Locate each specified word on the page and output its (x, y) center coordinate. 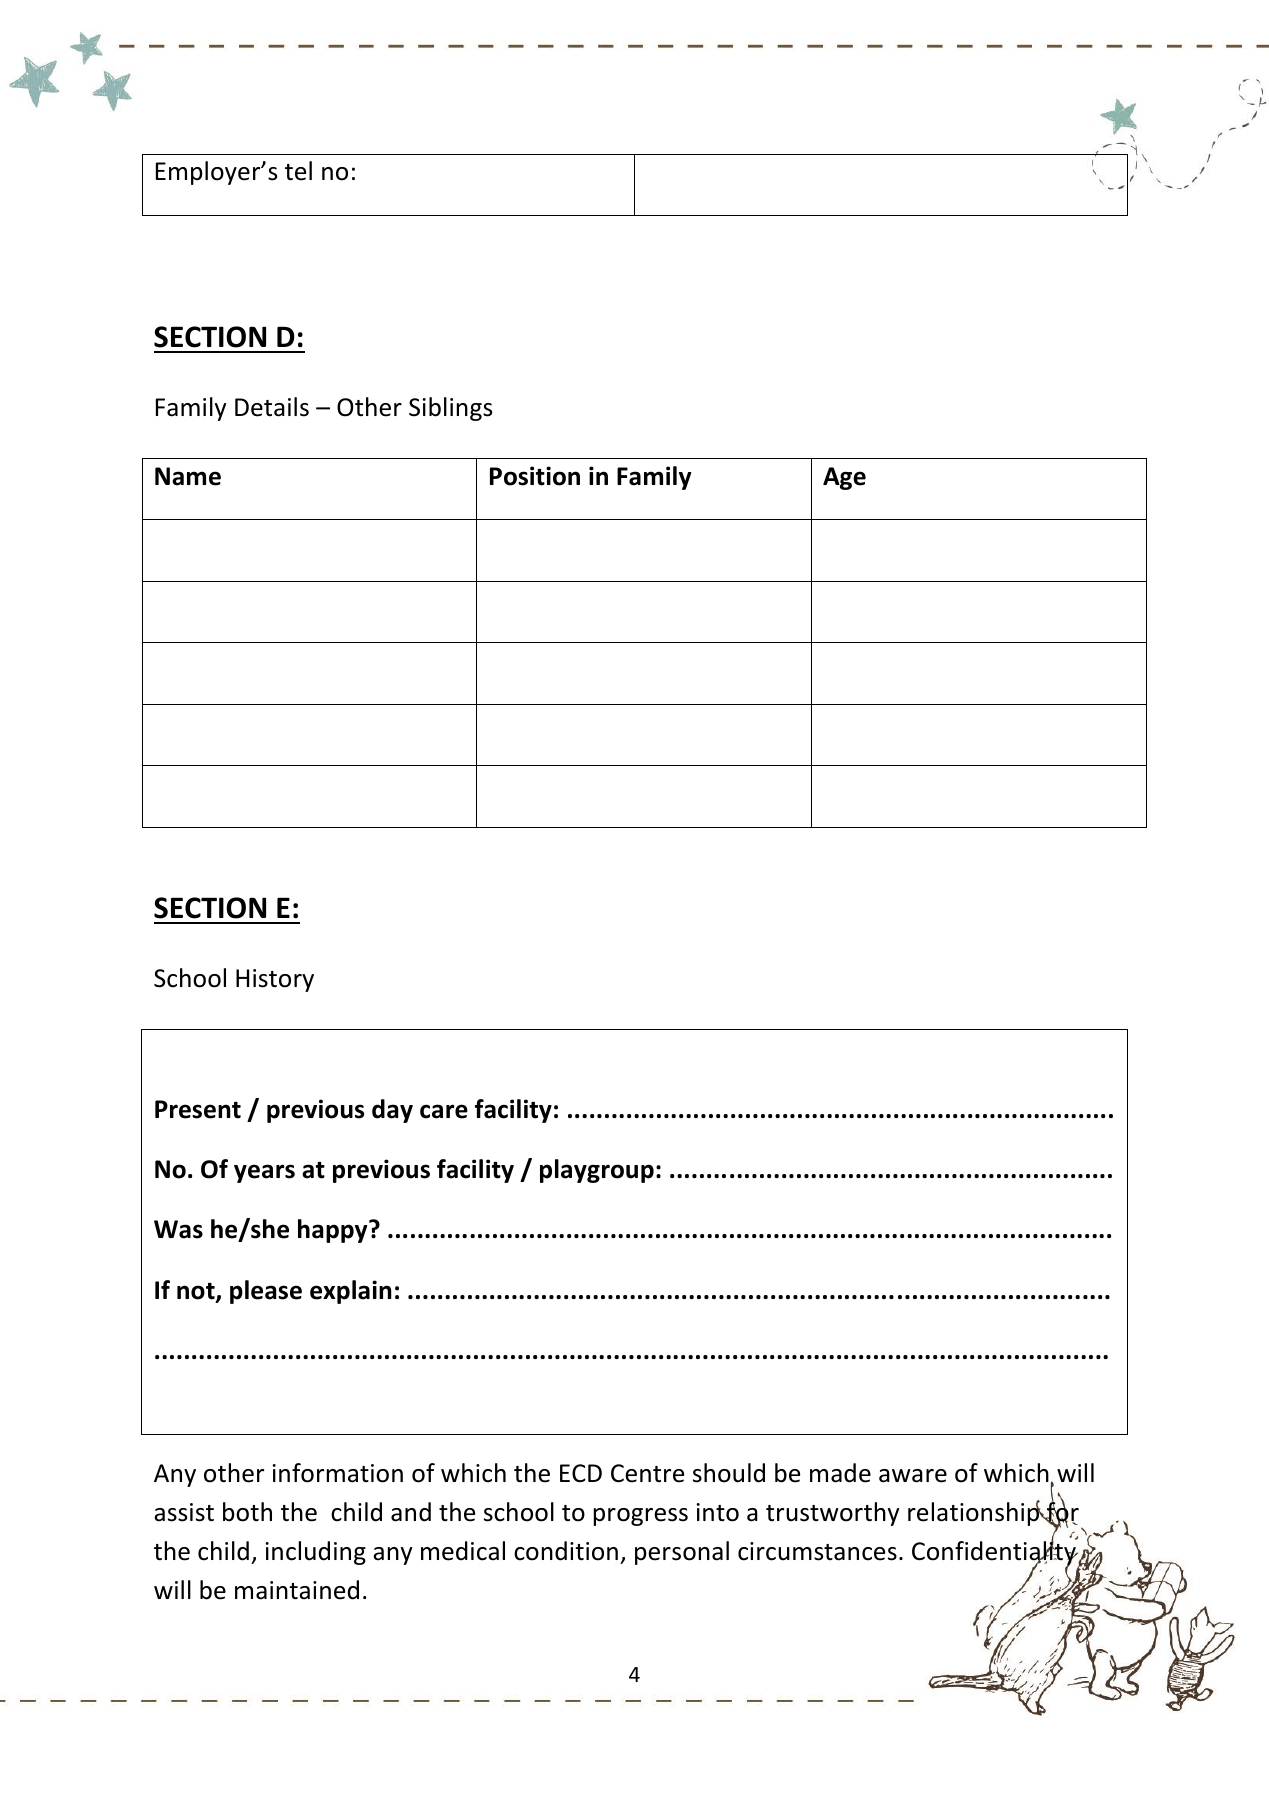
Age (844, 478)
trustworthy (832, 1514)
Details (272, 407)
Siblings (450, 409)
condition (566, 1551)
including (316, 1553)
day (392, 1111)
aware (913, 1476)
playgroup (597, 1171)
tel (298, 171)
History (275, 980)
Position (535, 476)
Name (188, 476)
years (264, 1173)
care (444, 1111)
